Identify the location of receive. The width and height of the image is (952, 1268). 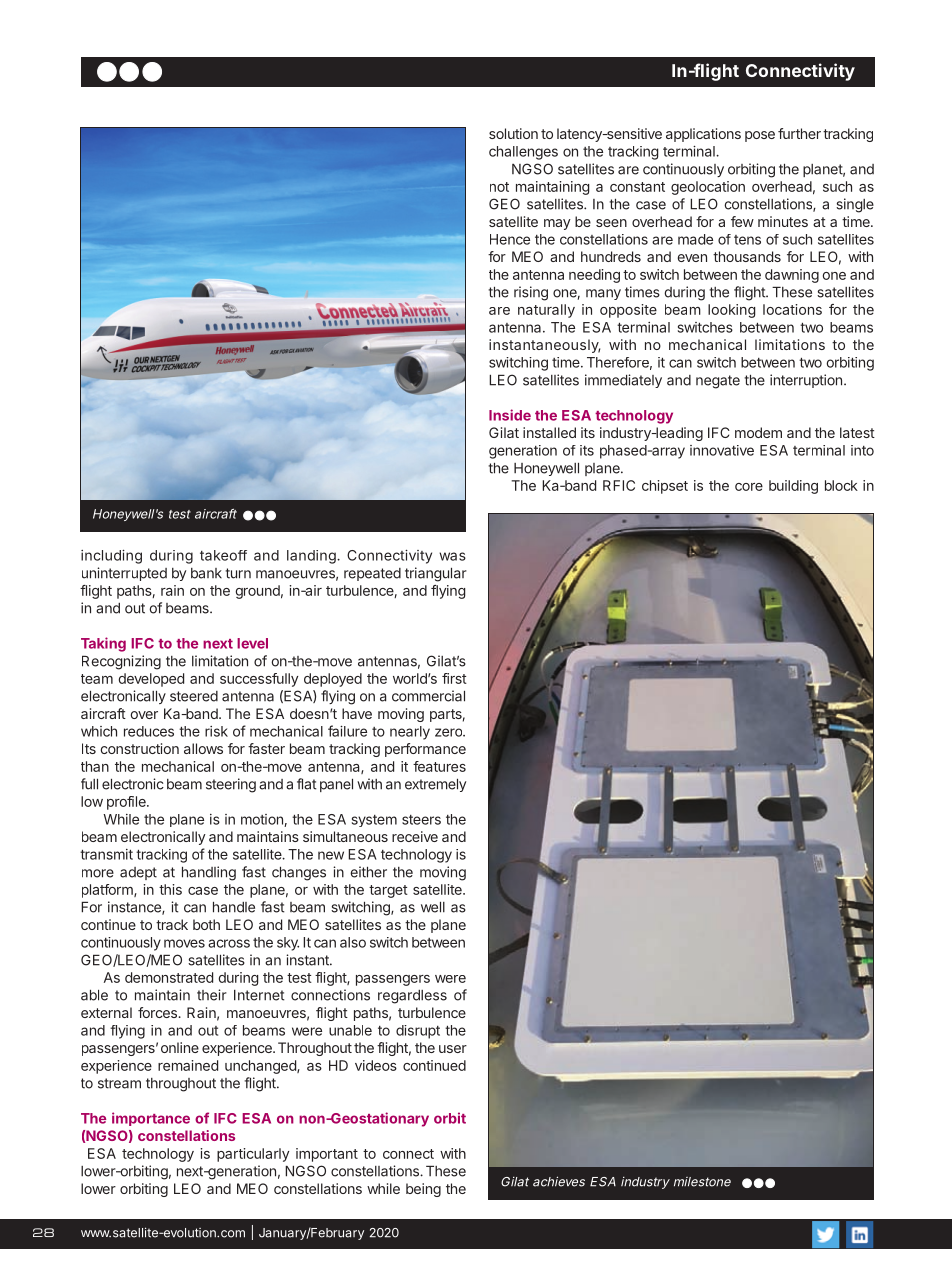
(415, 836).
